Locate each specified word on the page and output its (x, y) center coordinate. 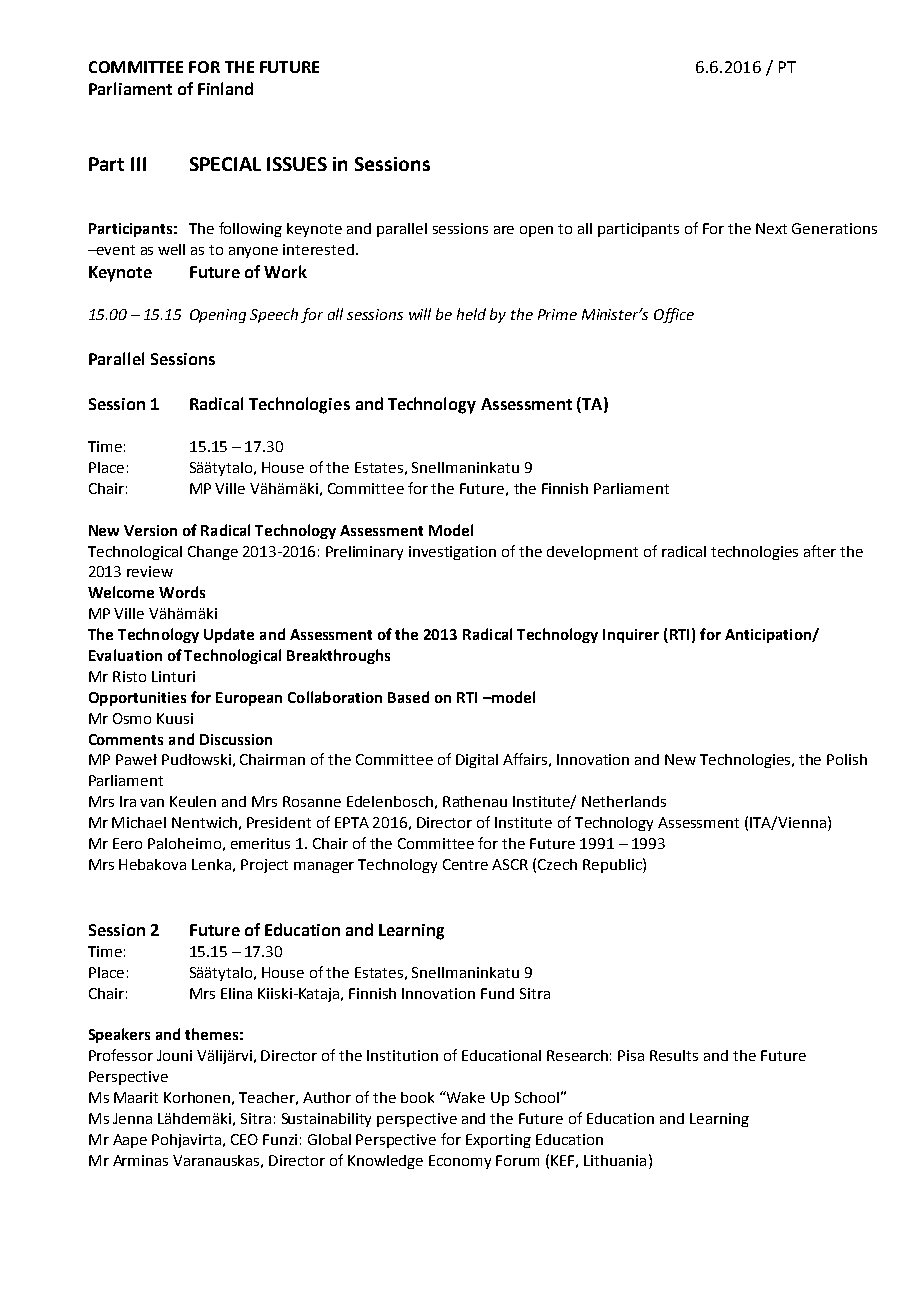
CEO (244, 1139)
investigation (452, 553)
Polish (847, 759)
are (504, 230)
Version (150, 530)
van (152, 803)
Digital (477, 761)
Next (771, 228)
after (820, 551)
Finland (225, 88)
